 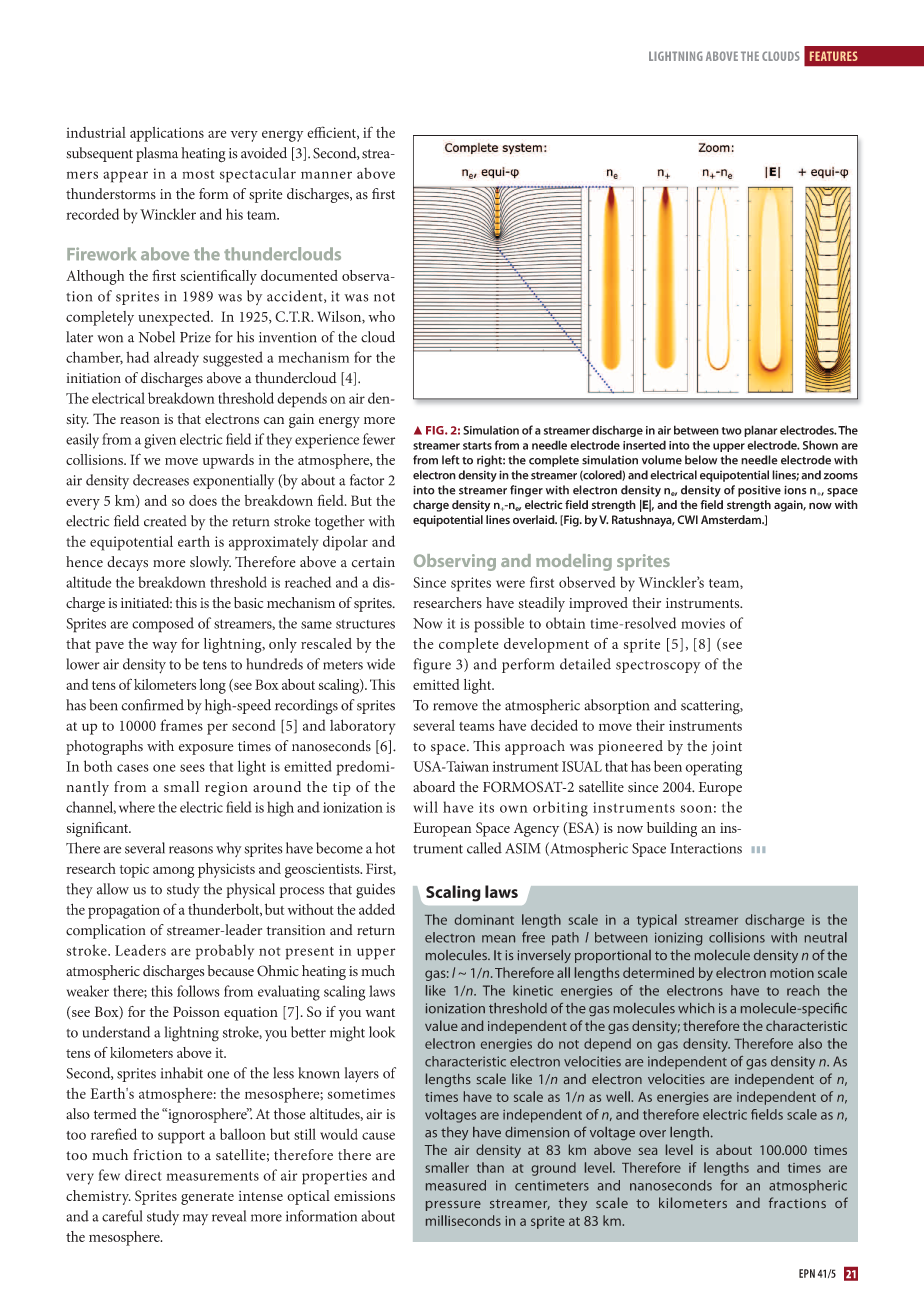 What do you see at coordinates (477, 446) in the screenshot?
I see `starts` at bounding box center [477, 446].
